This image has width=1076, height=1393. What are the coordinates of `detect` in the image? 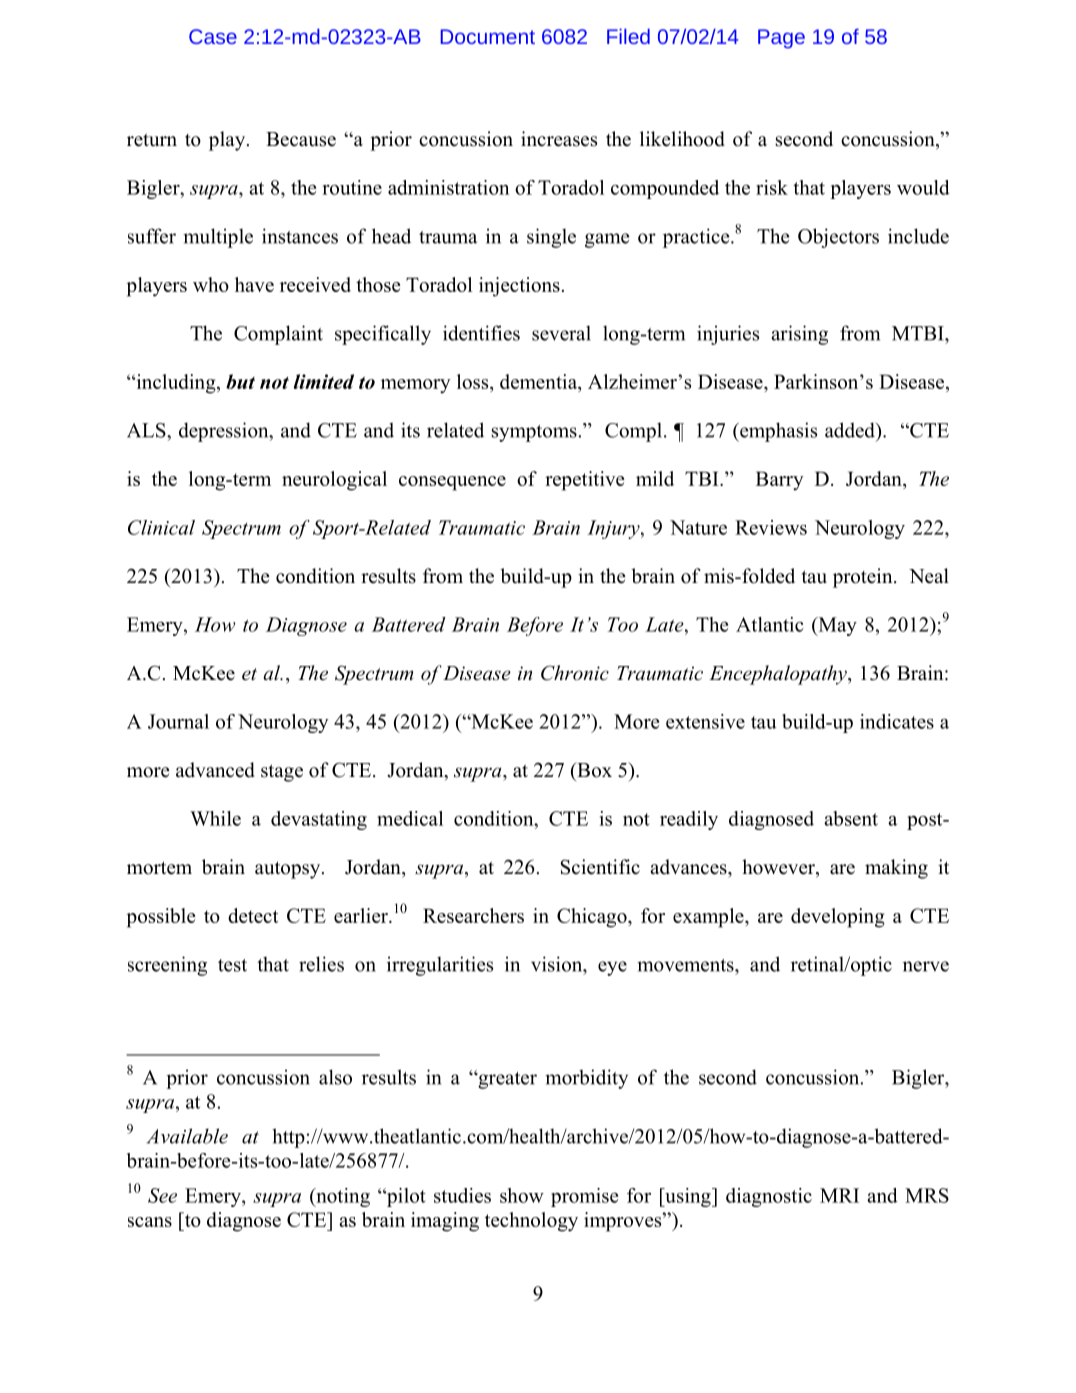 It's located at (253, 915).
